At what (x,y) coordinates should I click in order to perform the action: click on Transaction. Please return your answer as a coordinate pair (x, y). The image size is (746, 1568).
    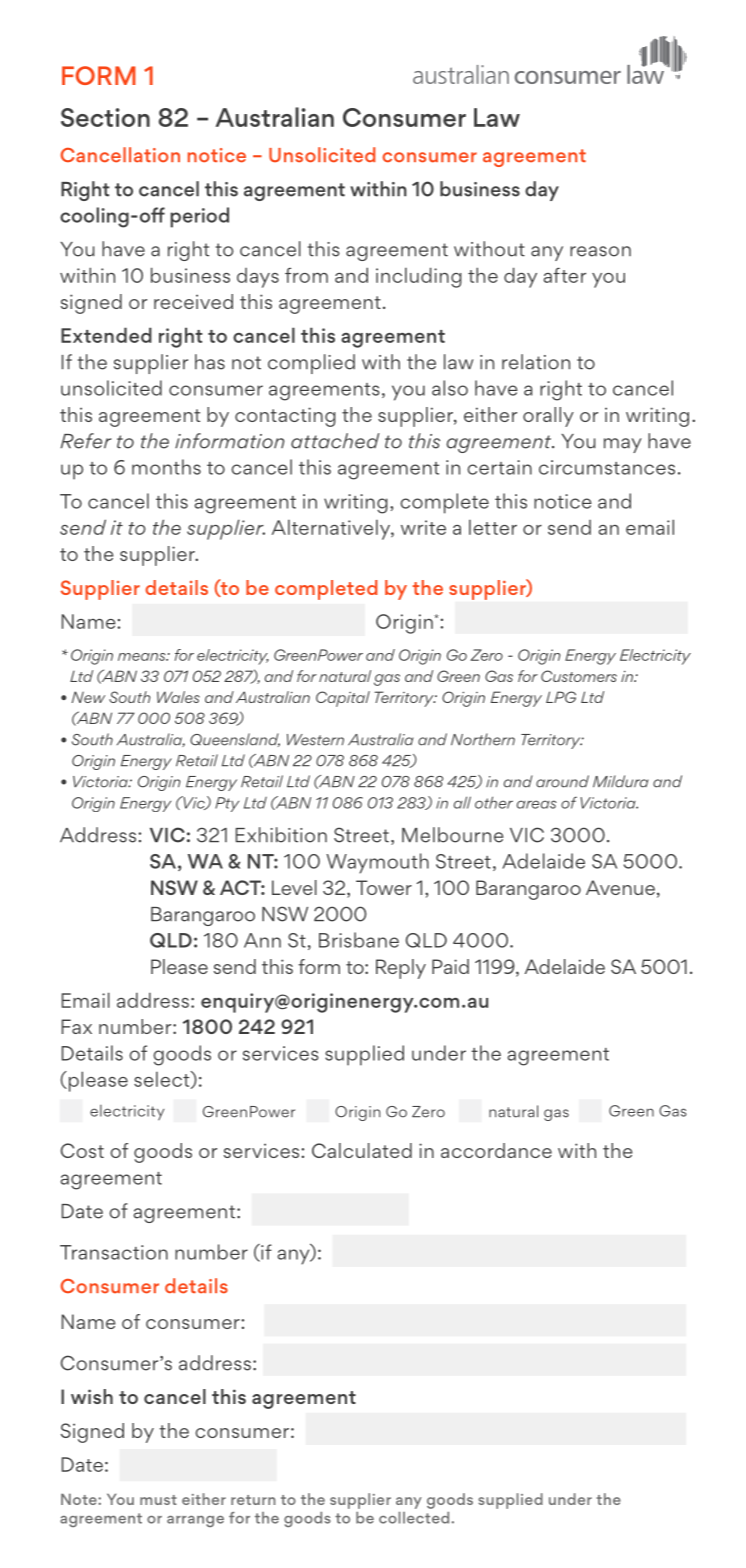
    Looking at the image, I should click on (114, 1252).
